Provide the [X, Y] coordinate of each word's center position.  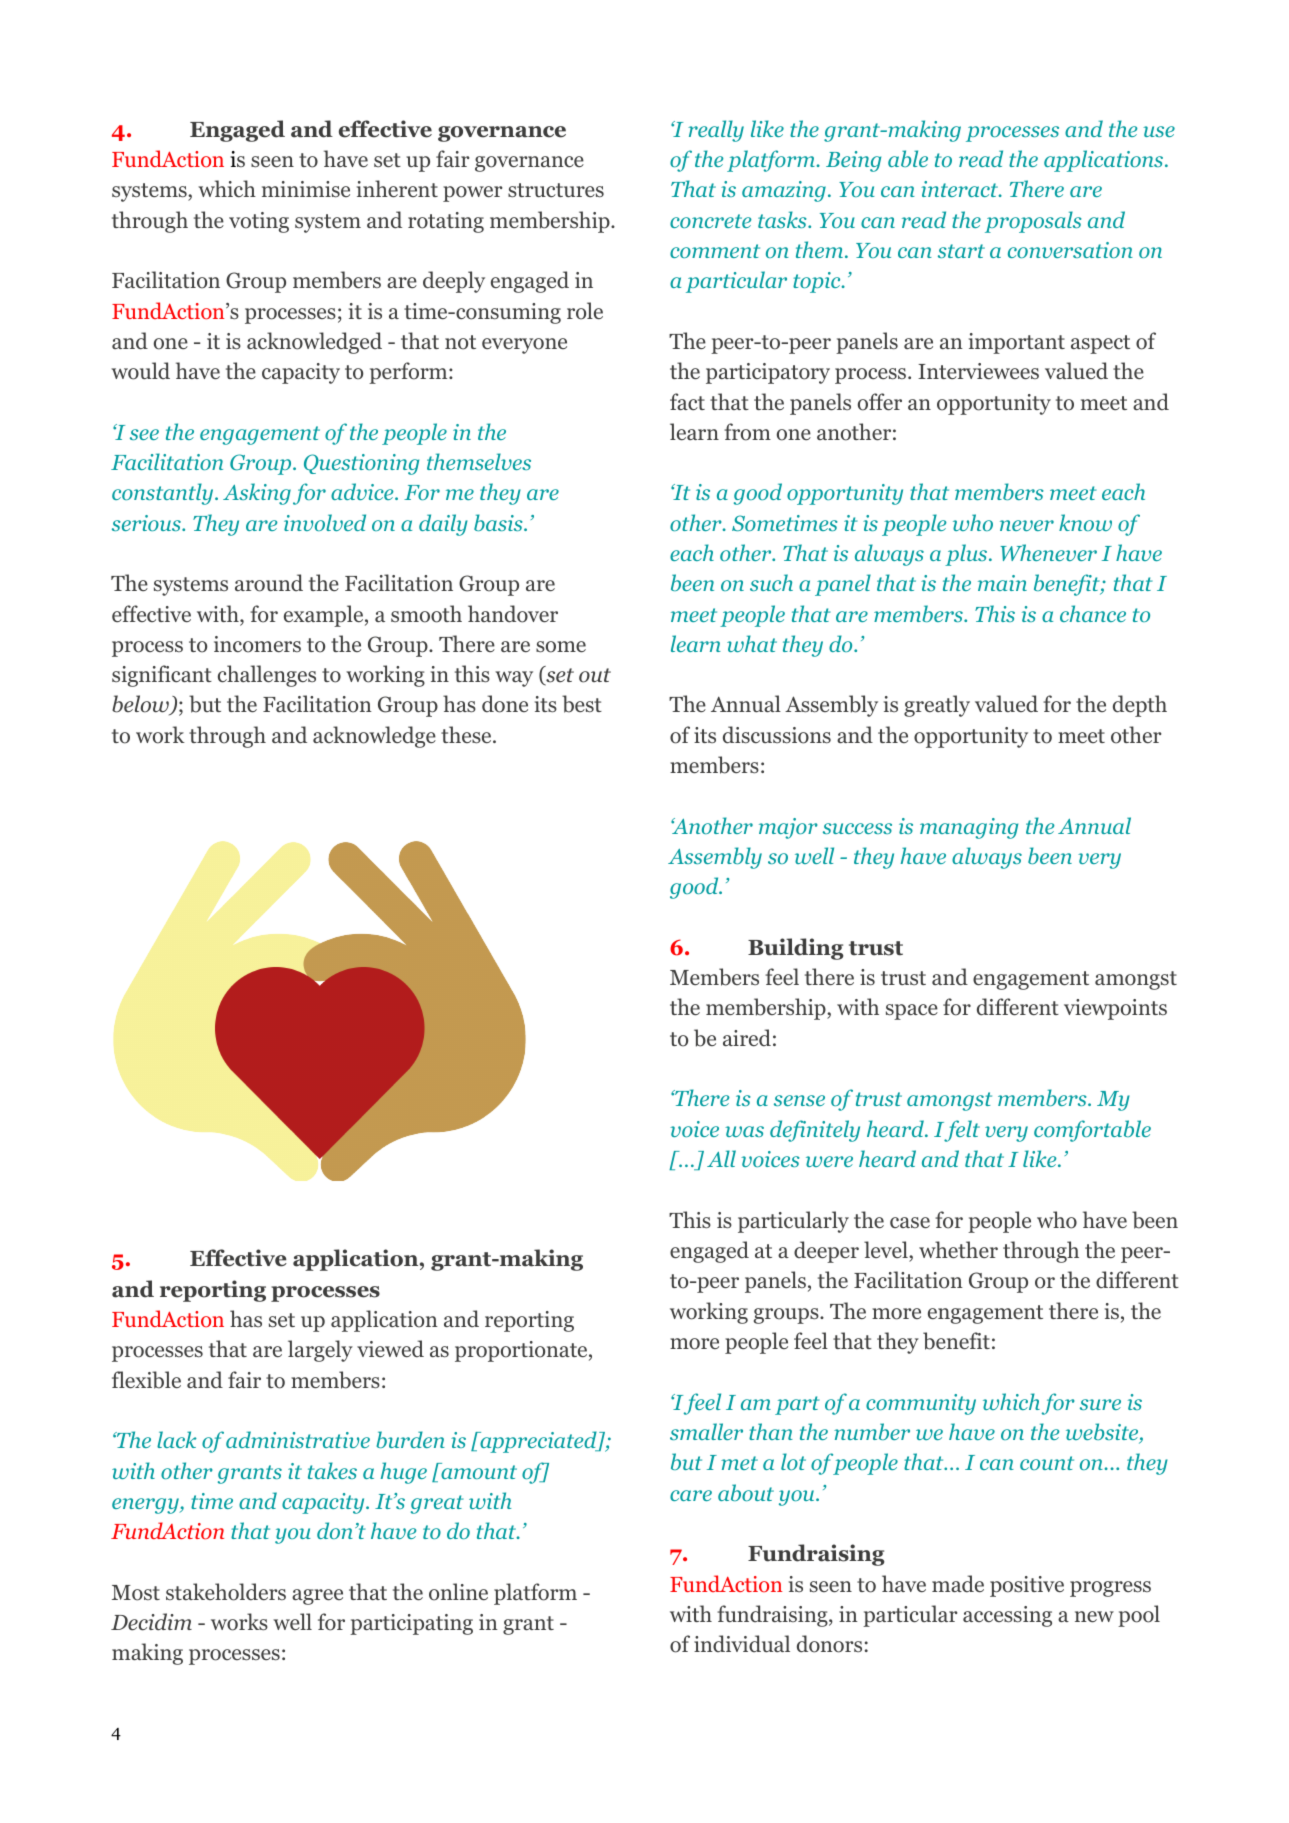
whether [958, 1250]
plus [967, 555]
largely [320, 1351]
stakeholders [226, 1592]
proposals [1033, 222]
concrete [711, 221]
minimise [306, 189]
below [142, 705]
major [788, 828]
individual [742, 1643]
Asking [257, 494]
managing [969, 828]
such [771, 582]
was [744, 1131]
